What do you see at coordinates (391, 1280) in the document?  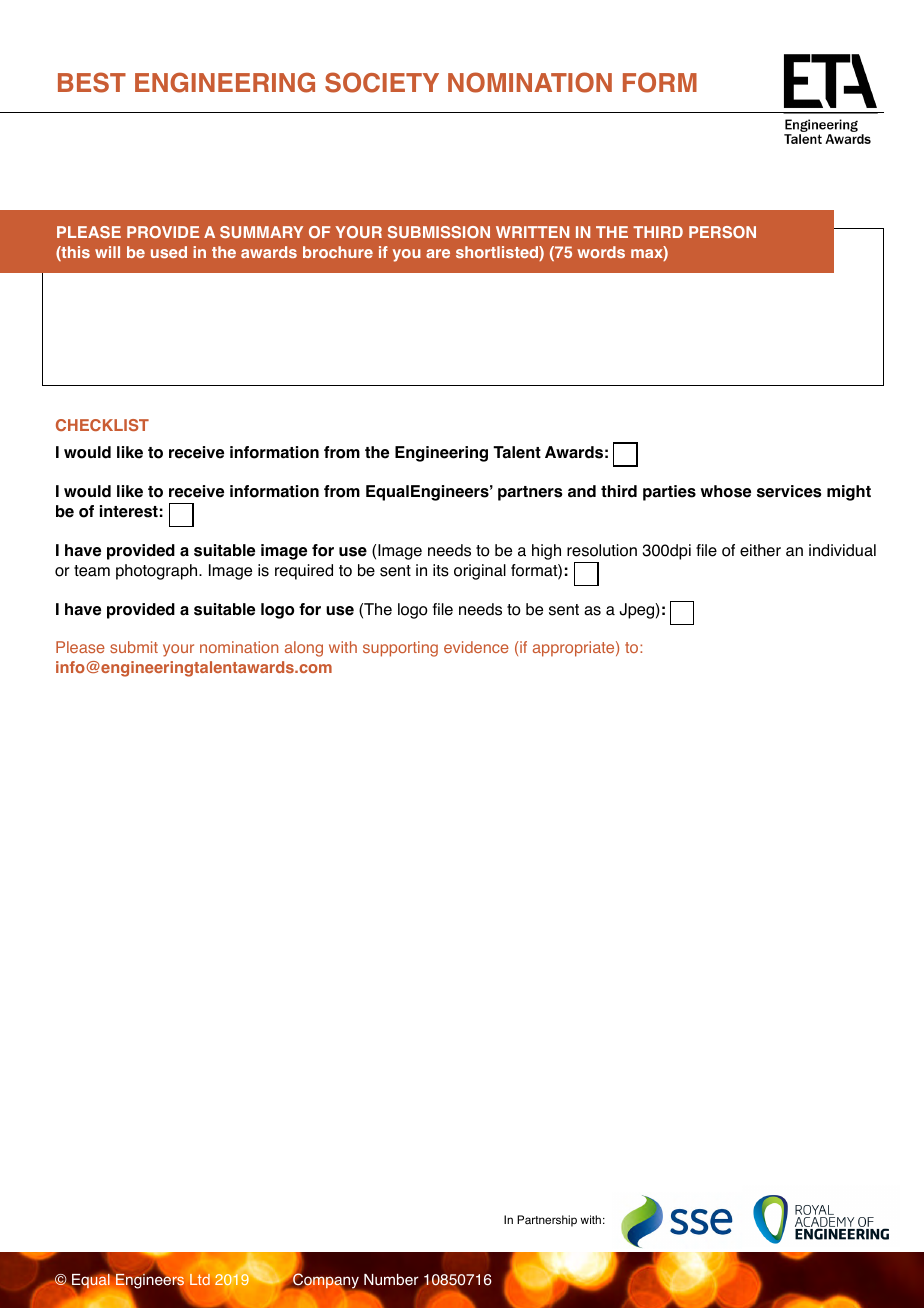 I see `Number` at bounding box center [391, 1280].
